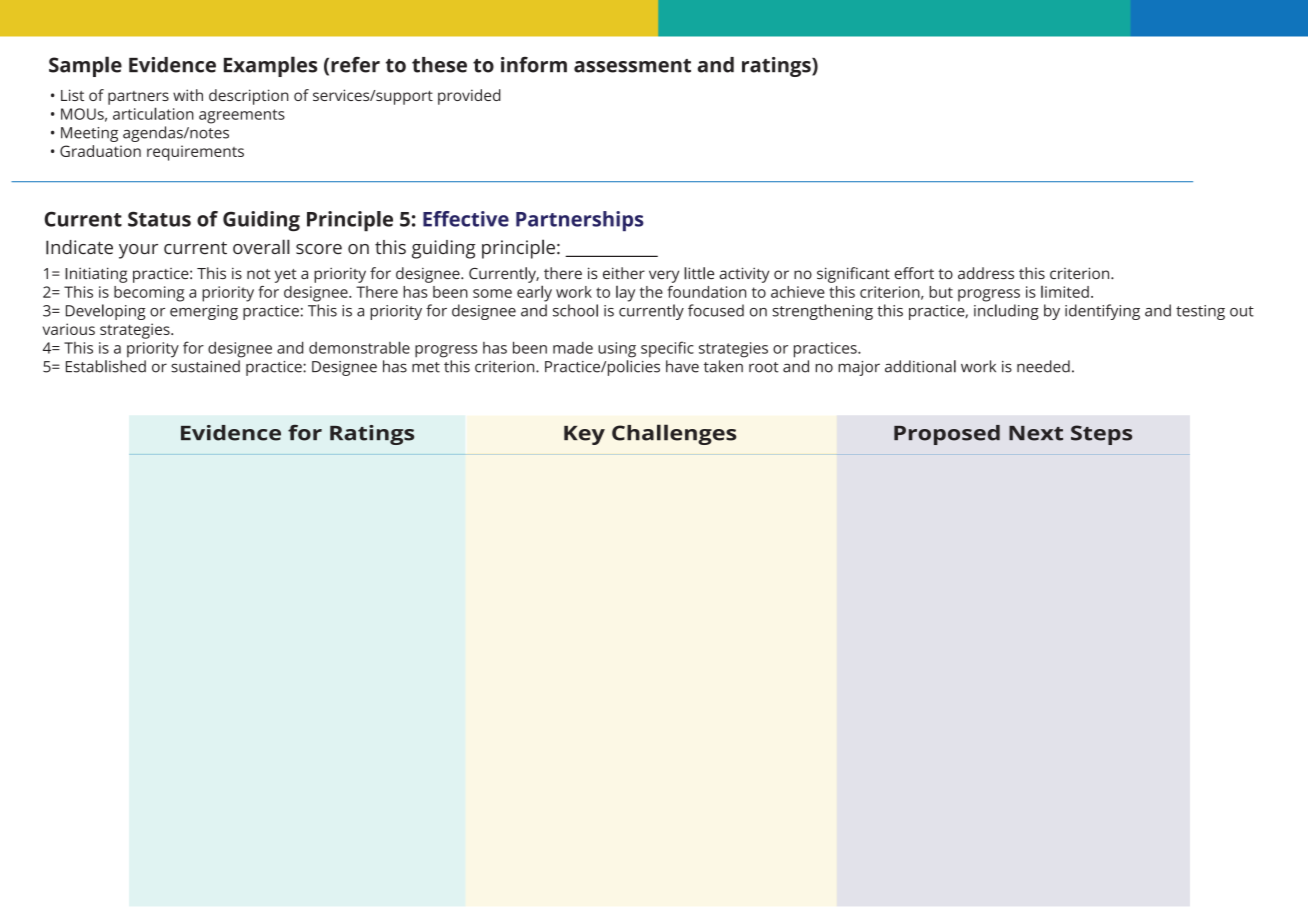 This screenshot has width=1308, height=924. What do you see at coordinates (1065, 292) in the screenshot?
I see `limited` at bounding box center [1065, 292].
